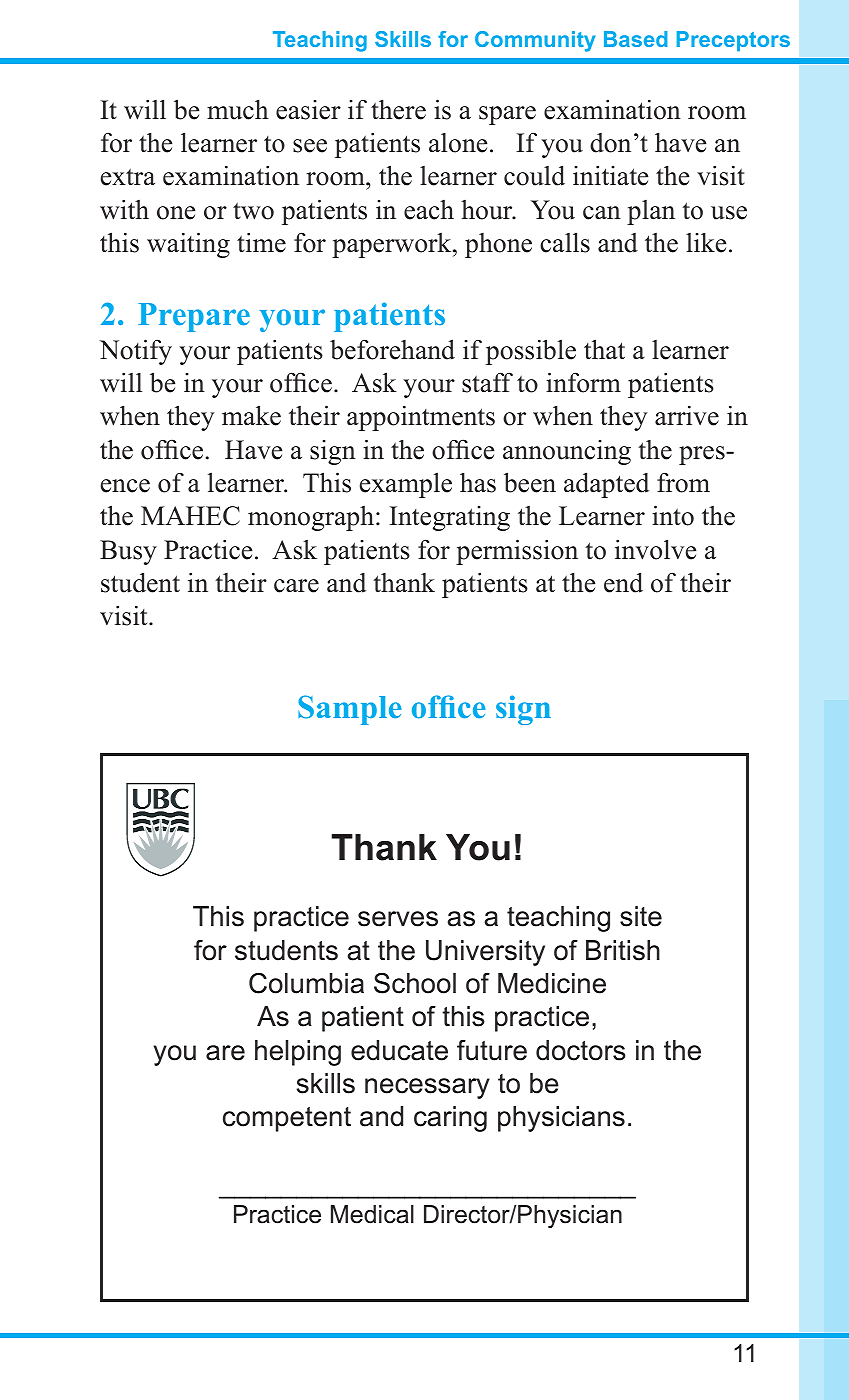 The height and width of the screenshot is (1400, 849). What do you see at coordinates (238, 110) in the screenshot?
I see `much` at bounding box center [238, 110].
